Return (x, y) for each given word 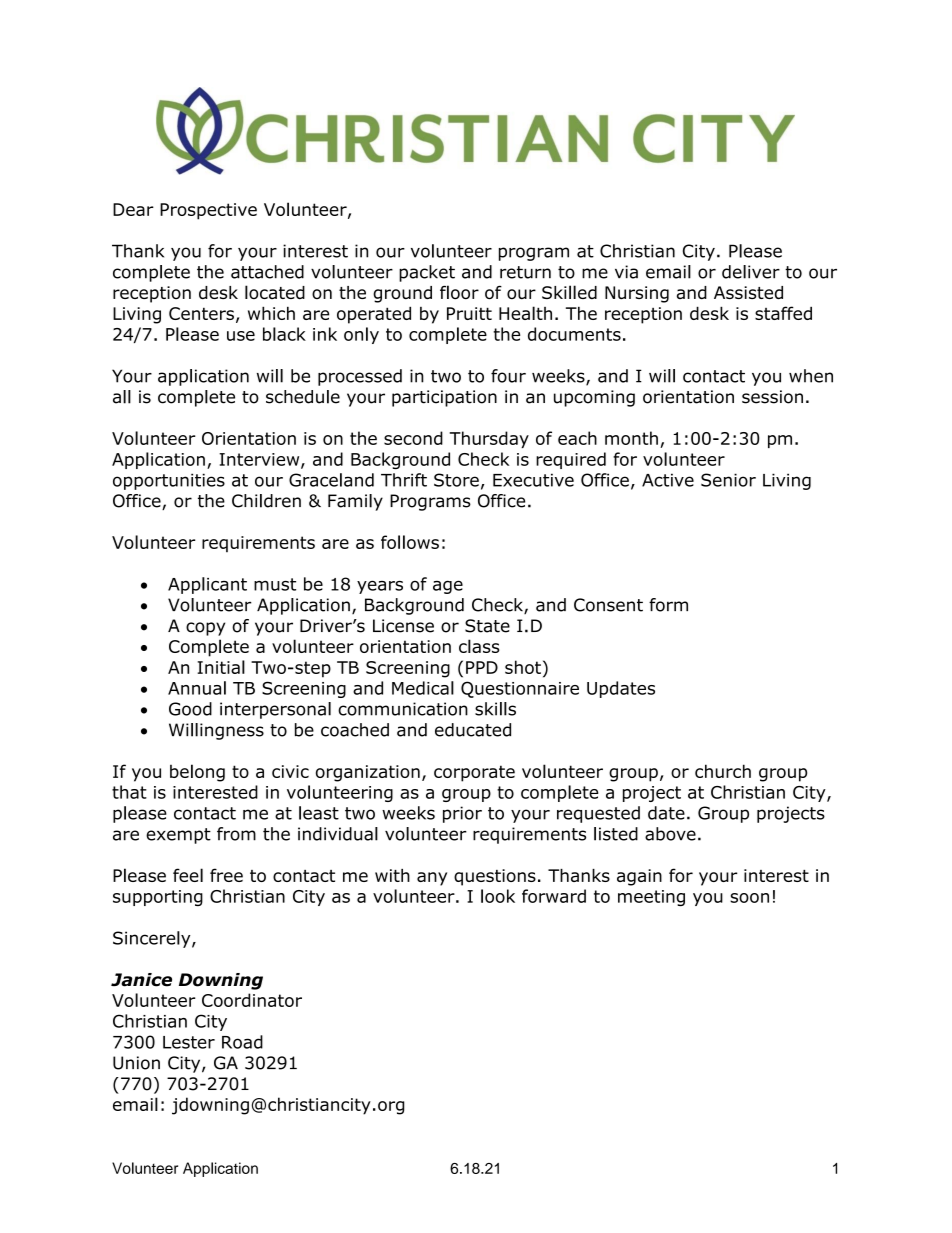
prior (462, 814)
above (670, 834)
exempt (178, 836)
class (479, 646)
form (668, 605)
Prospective (208, 211)
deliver (751, 272)
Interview (260, 460)
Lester (189, 1042)
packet (427, 273)
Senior (728, 480)
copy (205, 629)
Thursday (489, 439)
